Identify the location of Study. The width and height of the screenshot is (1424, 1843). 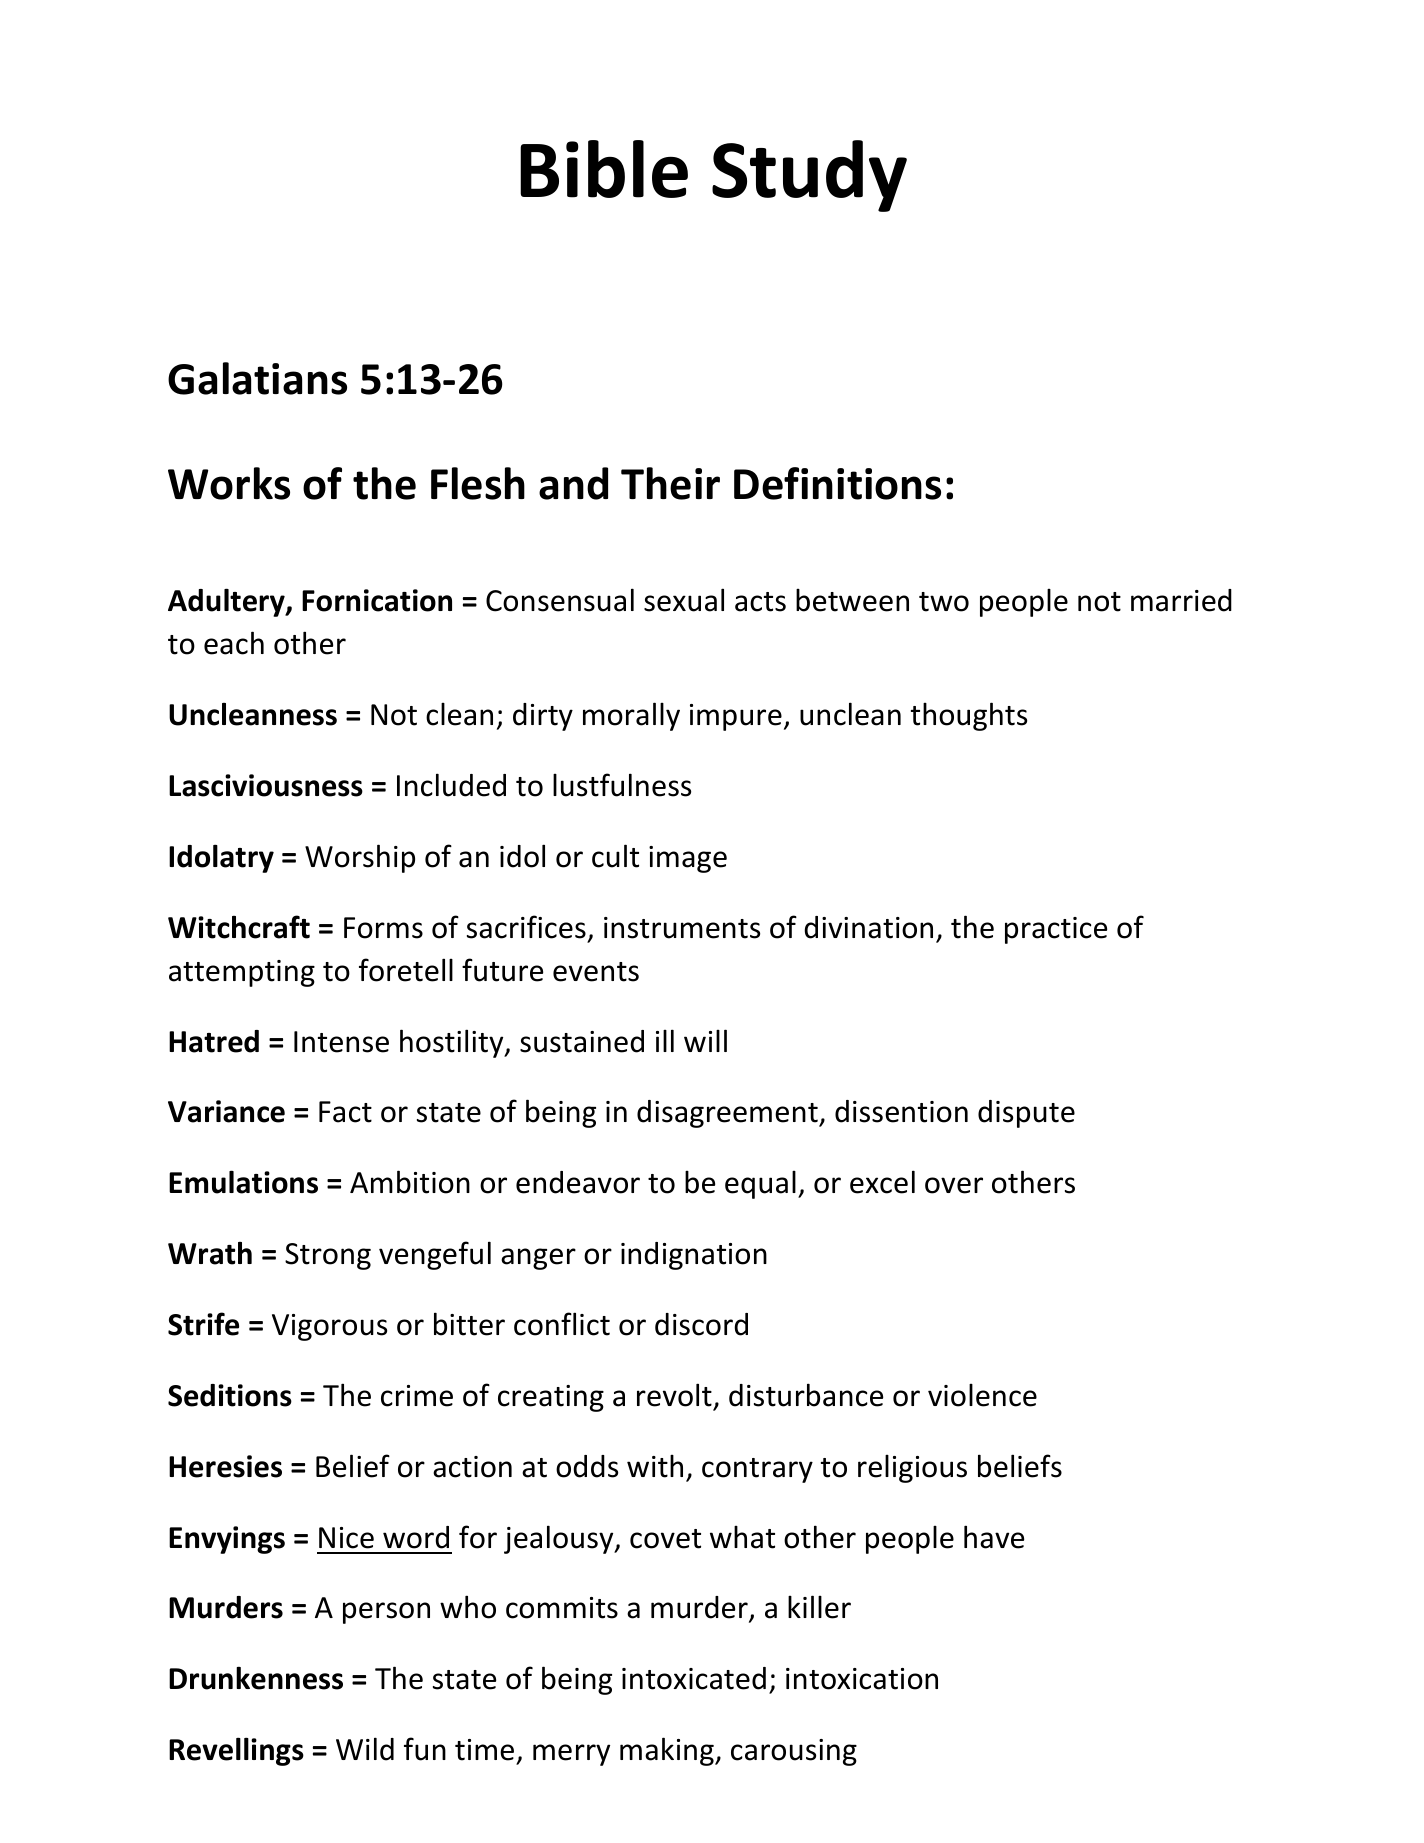
(809, 176).
